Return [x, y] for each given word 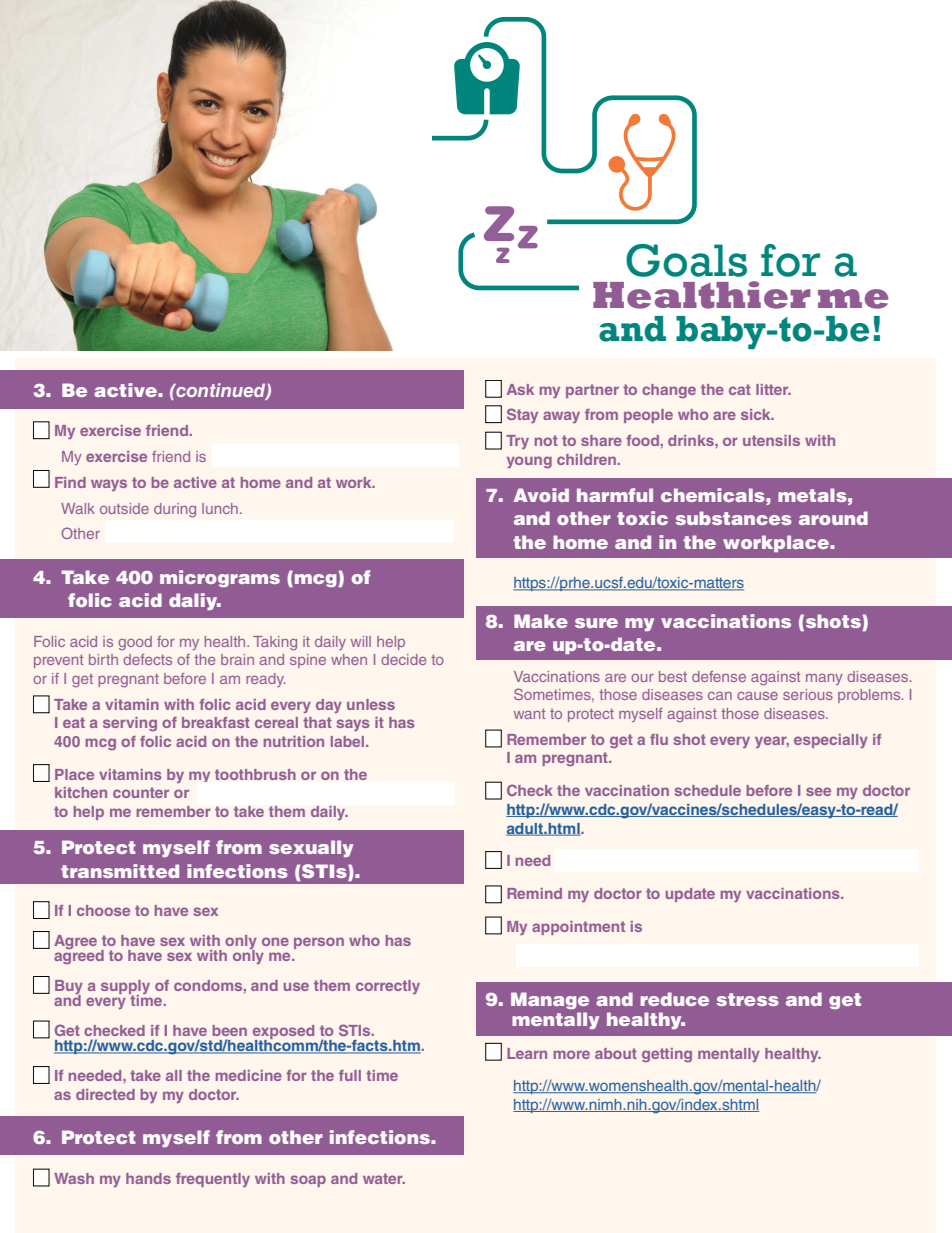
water [384, 1178]
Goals [686, 260]
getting [667, 1055]
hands [148, 1178]
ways [109, 485]
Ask [520, 389]
